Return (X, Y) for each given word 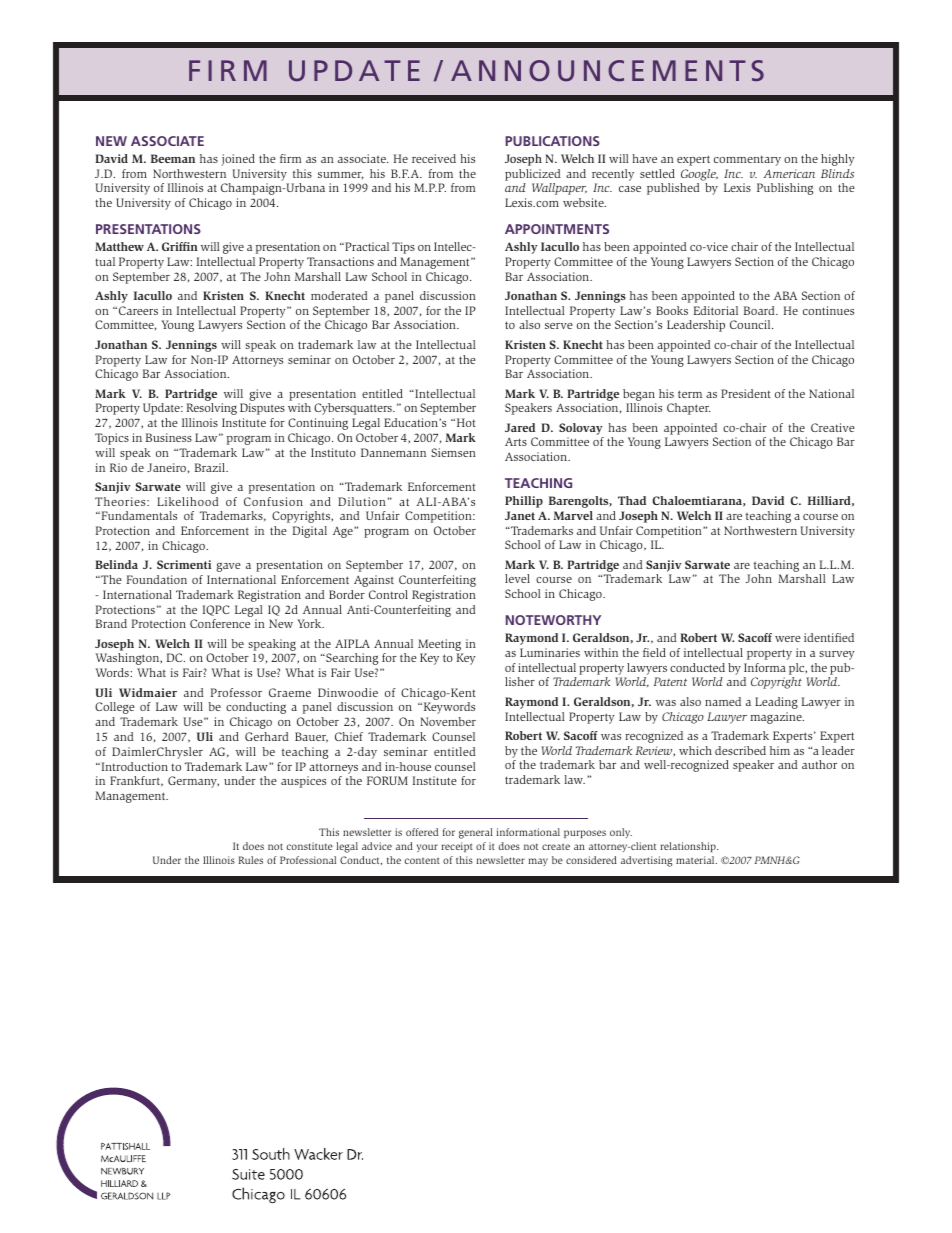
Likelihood (187, 501)
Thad (632, 500)
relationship (689, 847)
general (476, 833)
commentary (747, 160)
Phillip (524, 502)
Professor (236, 692)
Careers (138, 310)
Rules (251, 860)
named (723, 701)
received (434, 158)
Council (751, 324)
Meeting (440, 646)
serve (559, 326)
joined (238, 160)
